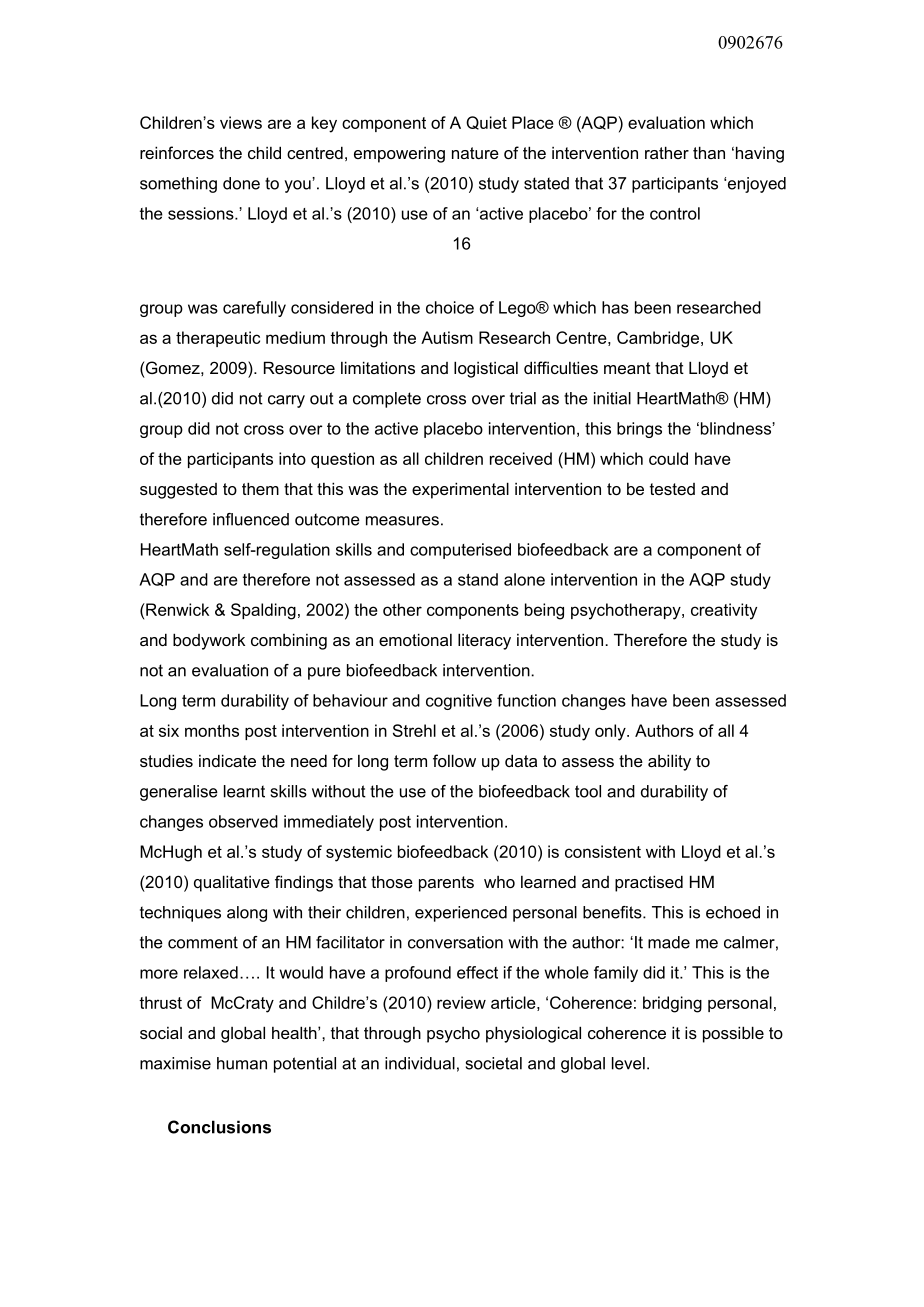  Describe the element at coordinates (241, 122) in the screenshot. I see `views` at that location.
